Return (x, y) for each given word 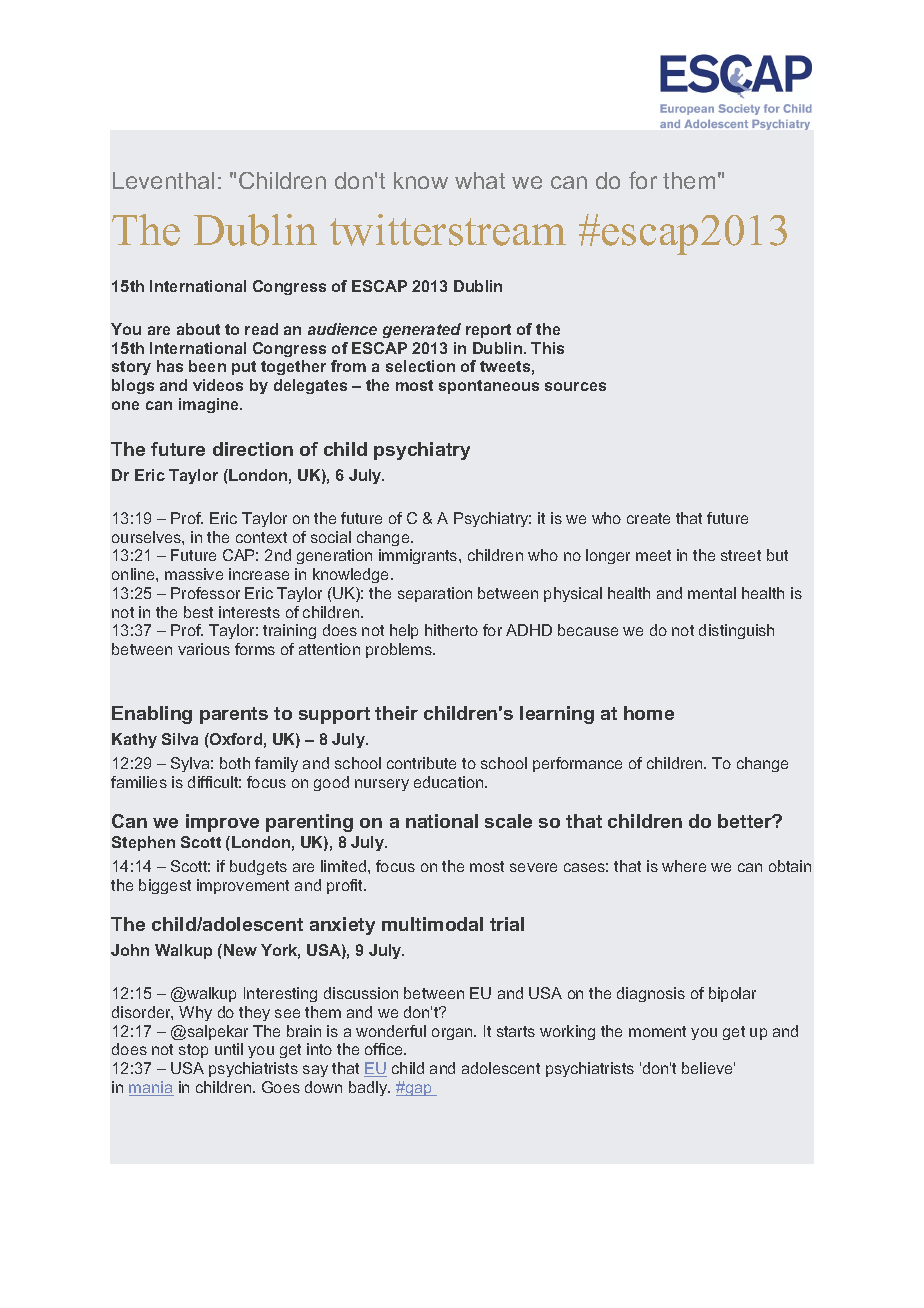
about (198, 329)
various (204, 649)
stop (193, 1051)
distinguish (736, 631)
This (547, 348)
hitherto (451, 630)
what (480, 180)
